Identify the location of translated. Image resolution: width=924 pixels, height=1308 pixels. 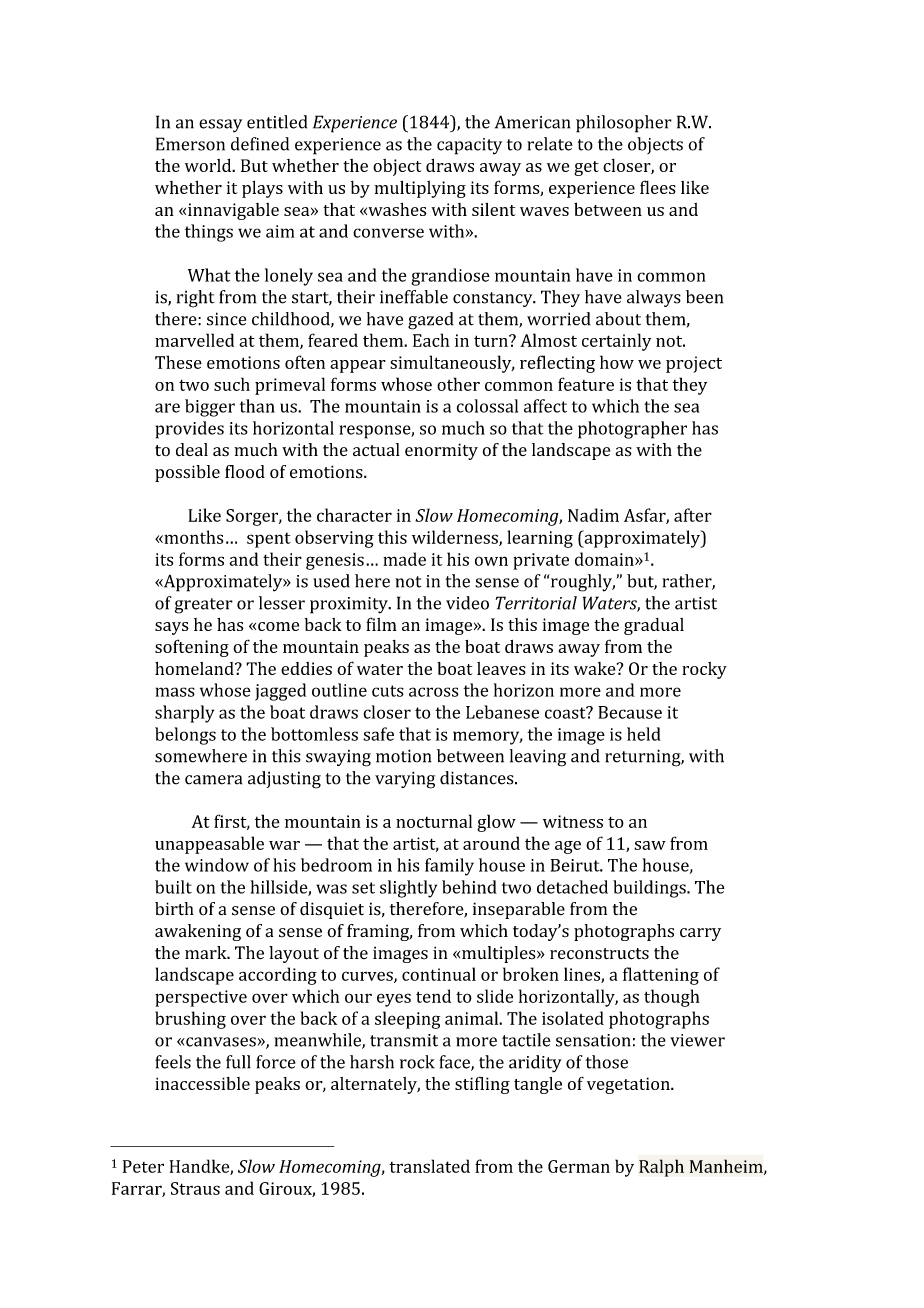
(429, 1166).
